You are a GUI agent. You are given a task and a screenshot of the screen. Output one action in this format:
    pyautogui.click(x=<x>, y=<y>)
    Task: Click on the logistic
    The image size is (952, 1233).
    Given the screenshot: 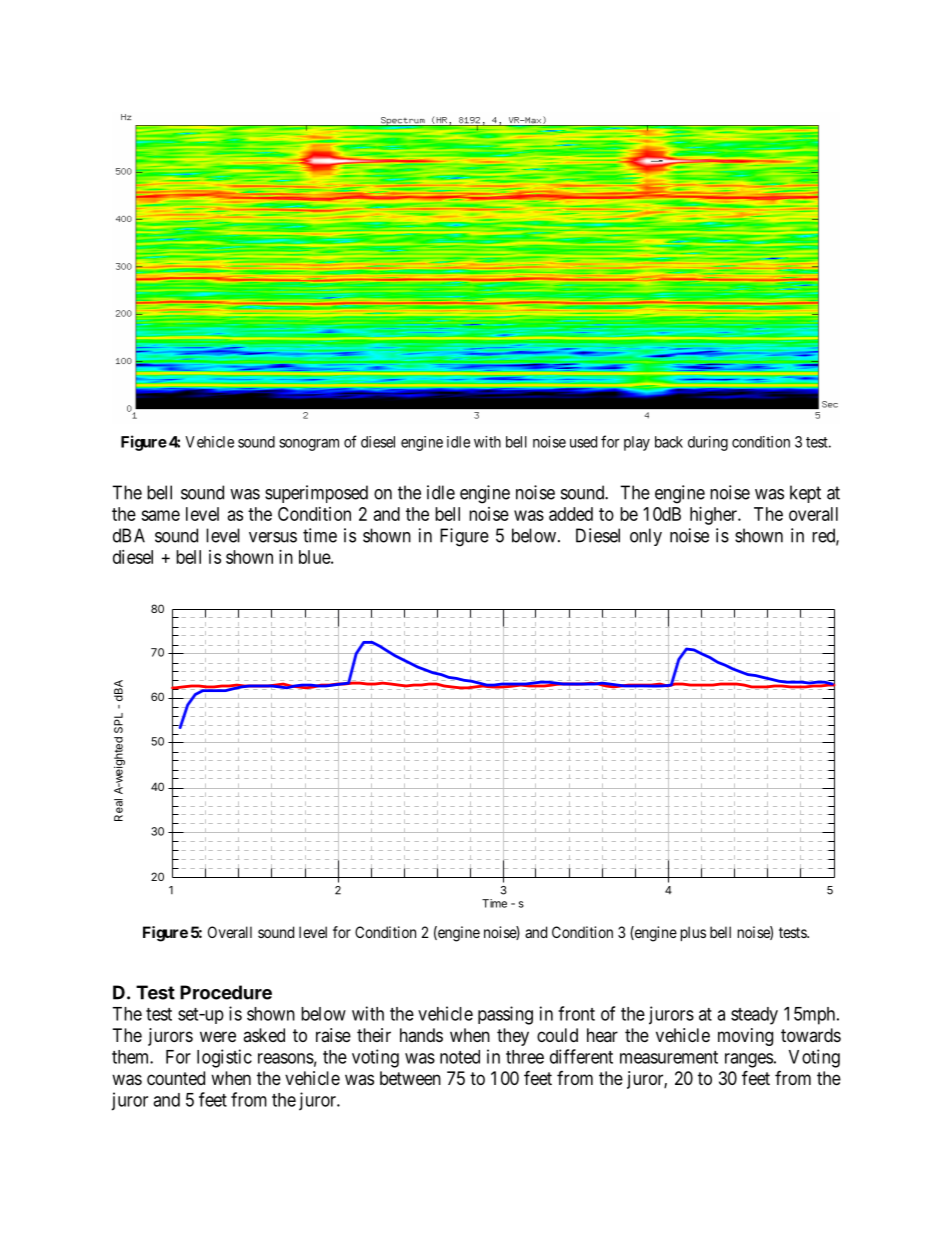 What is the action you would take?
    pyautogui.click(x=224, y=1058)
